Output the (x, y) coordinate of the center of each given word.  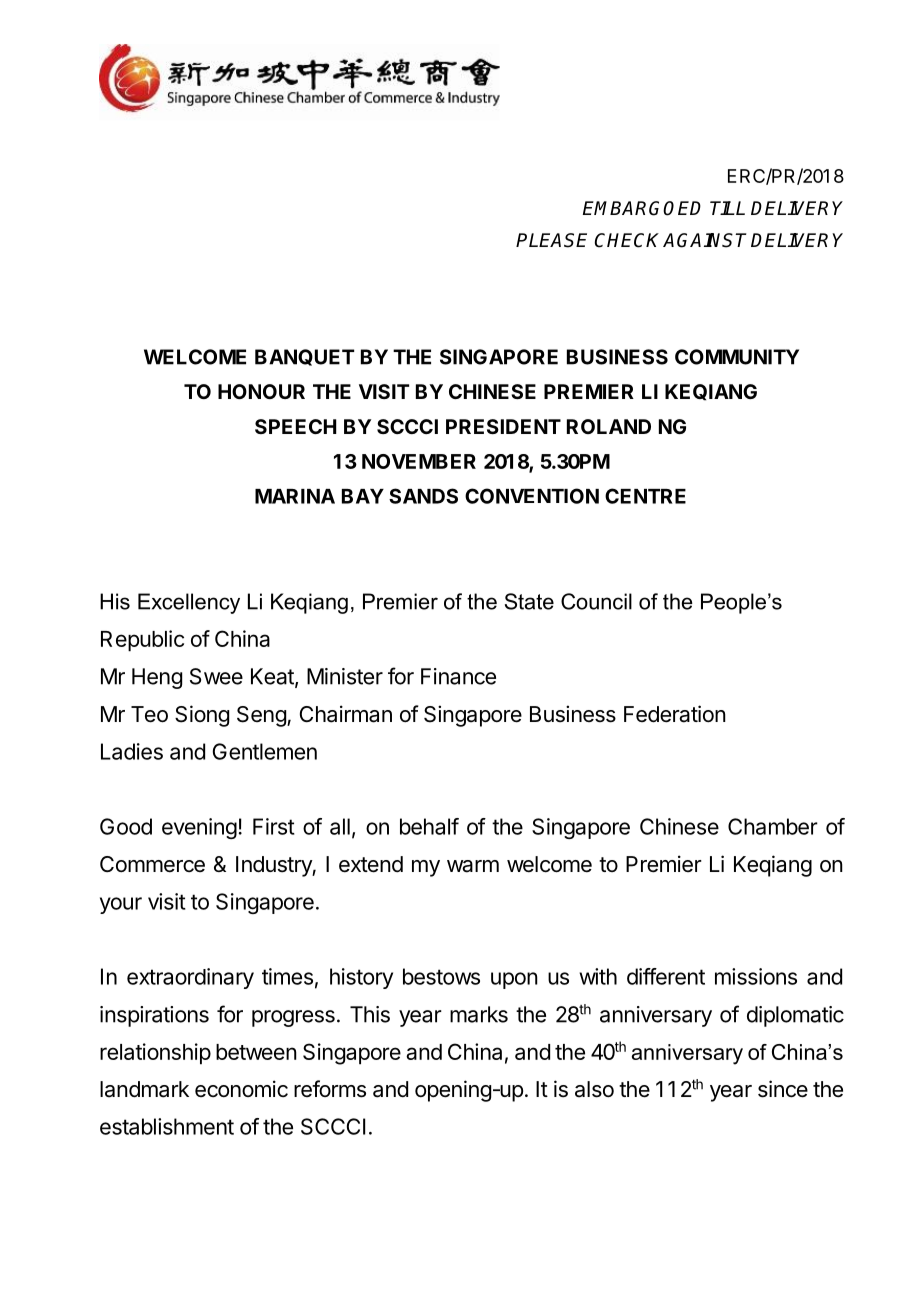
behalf (429, 826)
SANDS (423, 496)
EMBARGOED (642, 208)
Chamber (773, 826)
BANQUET (304, 357)
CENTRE (645, 496)
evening (199, 828)
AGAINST (704, 240)
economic (241, 1088)
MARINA (295, 496)
